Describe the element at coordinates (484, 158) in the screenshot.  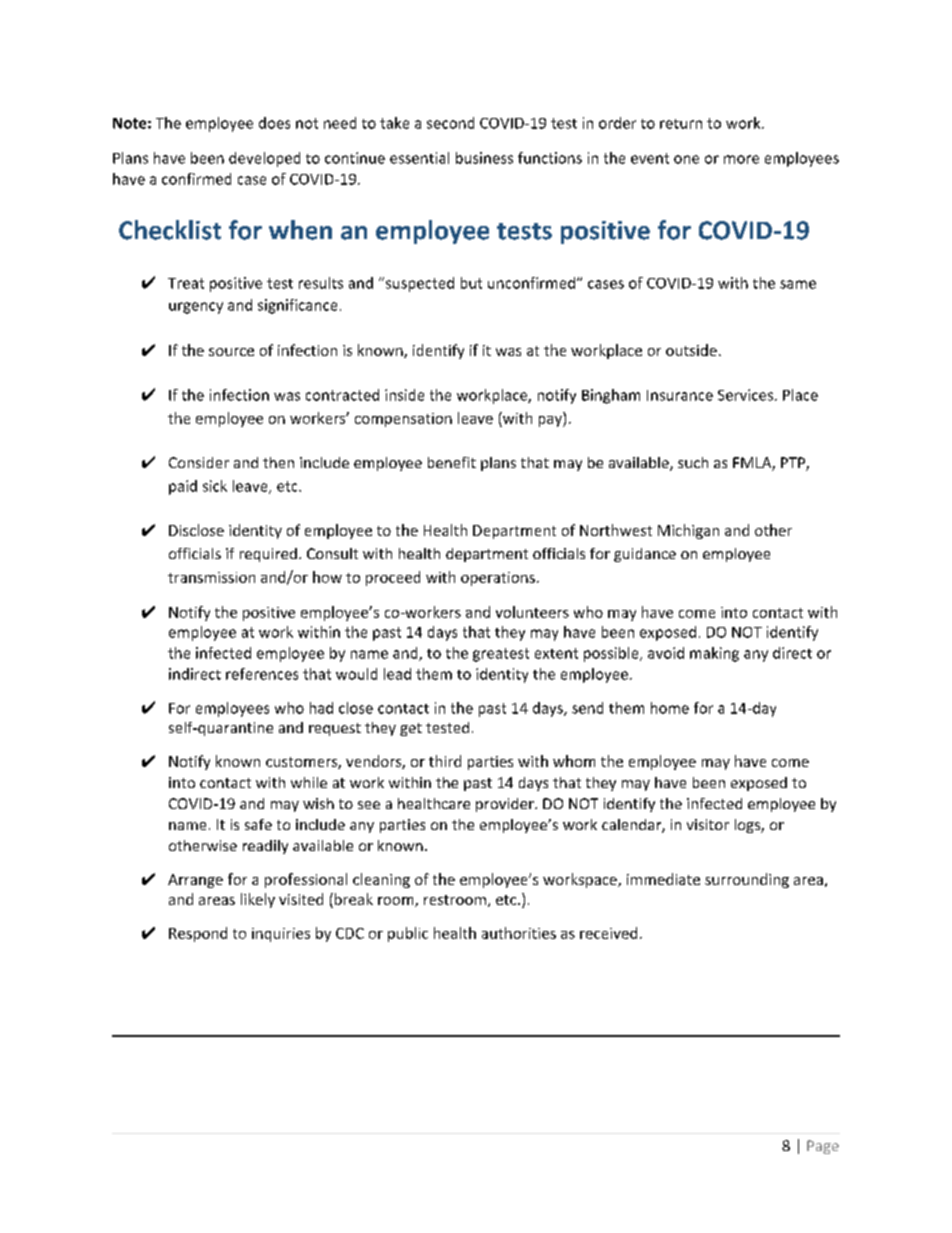
I see `business` at that location.
